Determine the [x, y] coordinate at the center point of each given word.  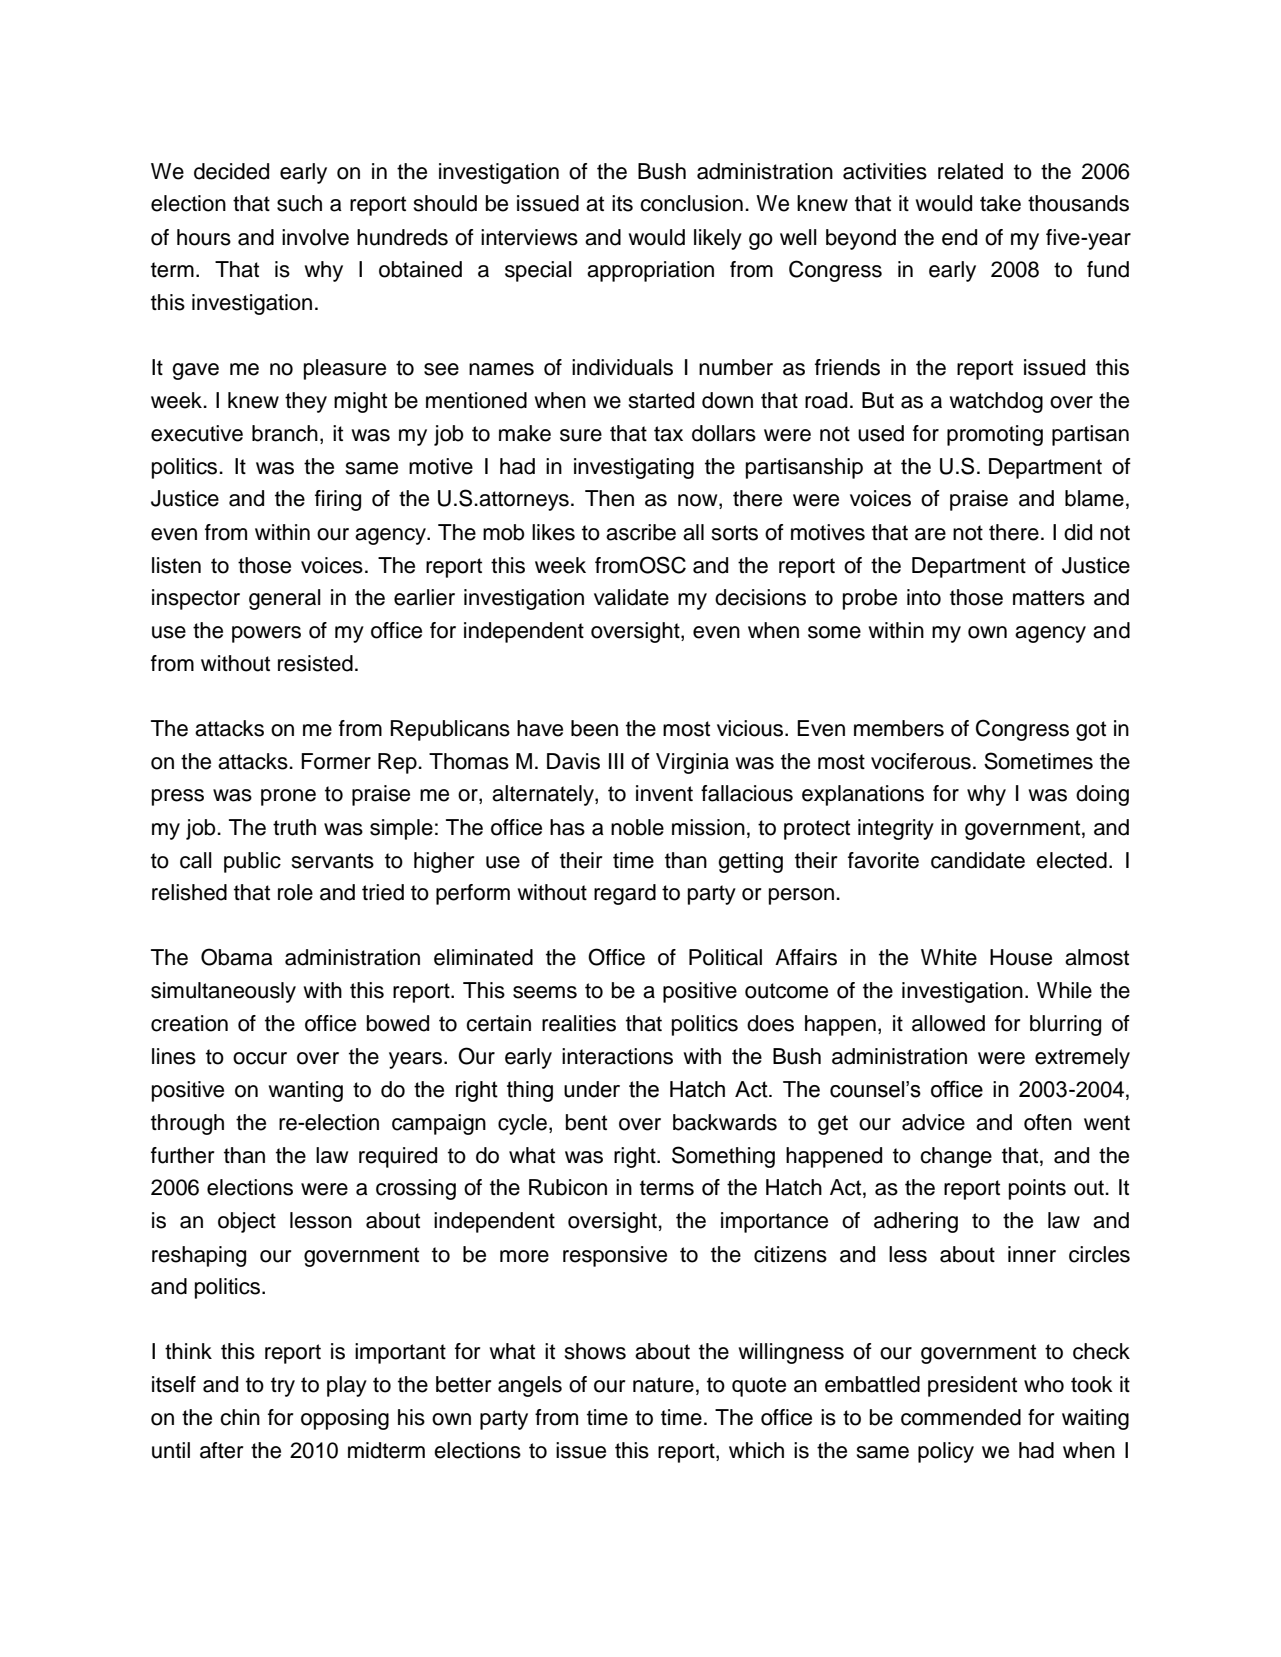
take [1000, 203]
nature [663, 1385]
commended [961, 1417]
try [283, 1387]
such [299, 203]
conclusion [691, 203]
